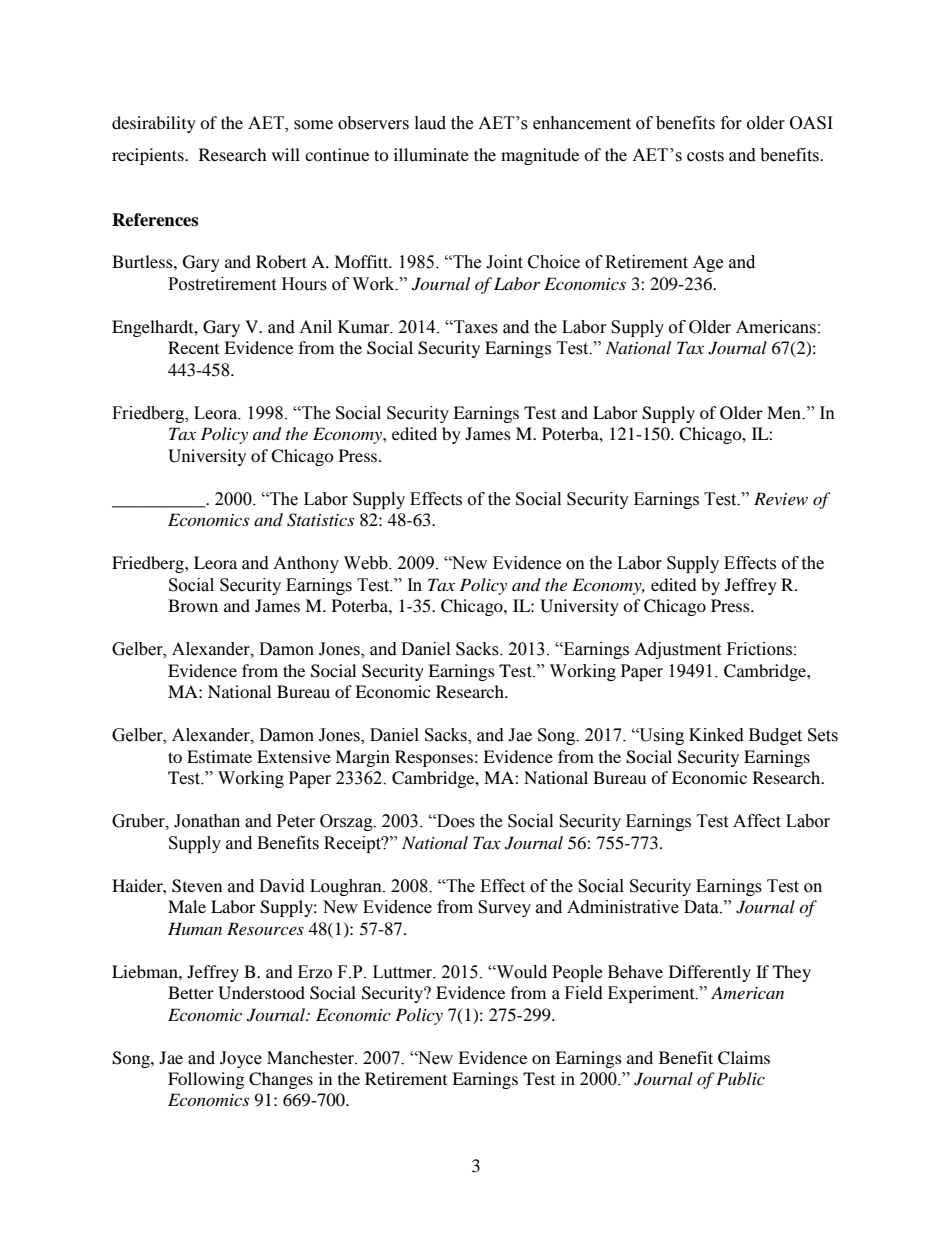 This image has width=952, height=1233. What do you see at coordinates (708, 263) in the image?
I see `Age` at bounding box center [708, 263].
